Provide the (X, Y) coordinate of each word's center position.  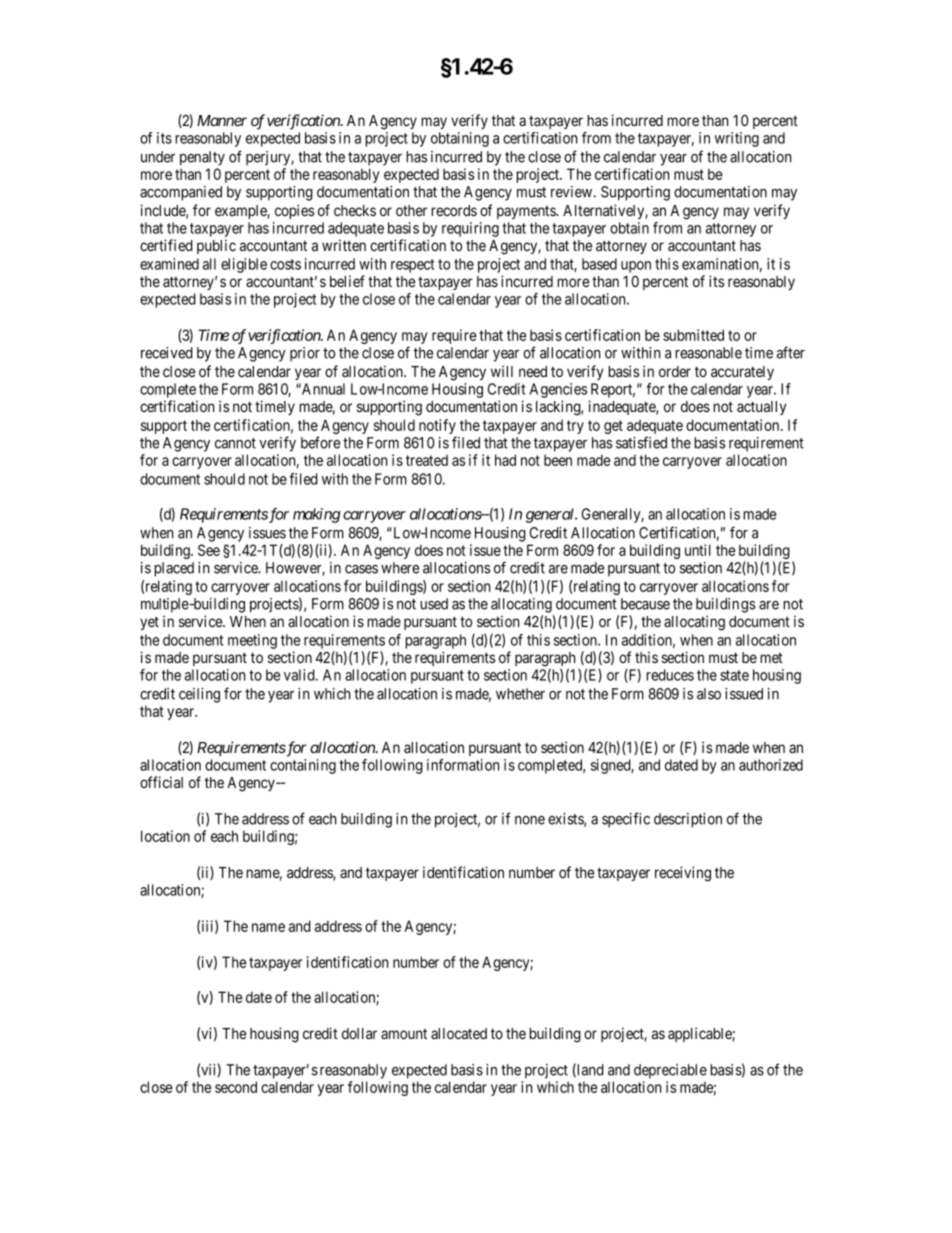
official (161, 782)
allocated (459, 1033)
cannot (235, 443)
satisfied (641, 442)
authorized (771, 765)
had (505, 460)
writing (737, 139)
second (236, 1087)
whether (520, 694)
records (454, 210)
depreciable (670, 1071)
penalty (202, 158)
